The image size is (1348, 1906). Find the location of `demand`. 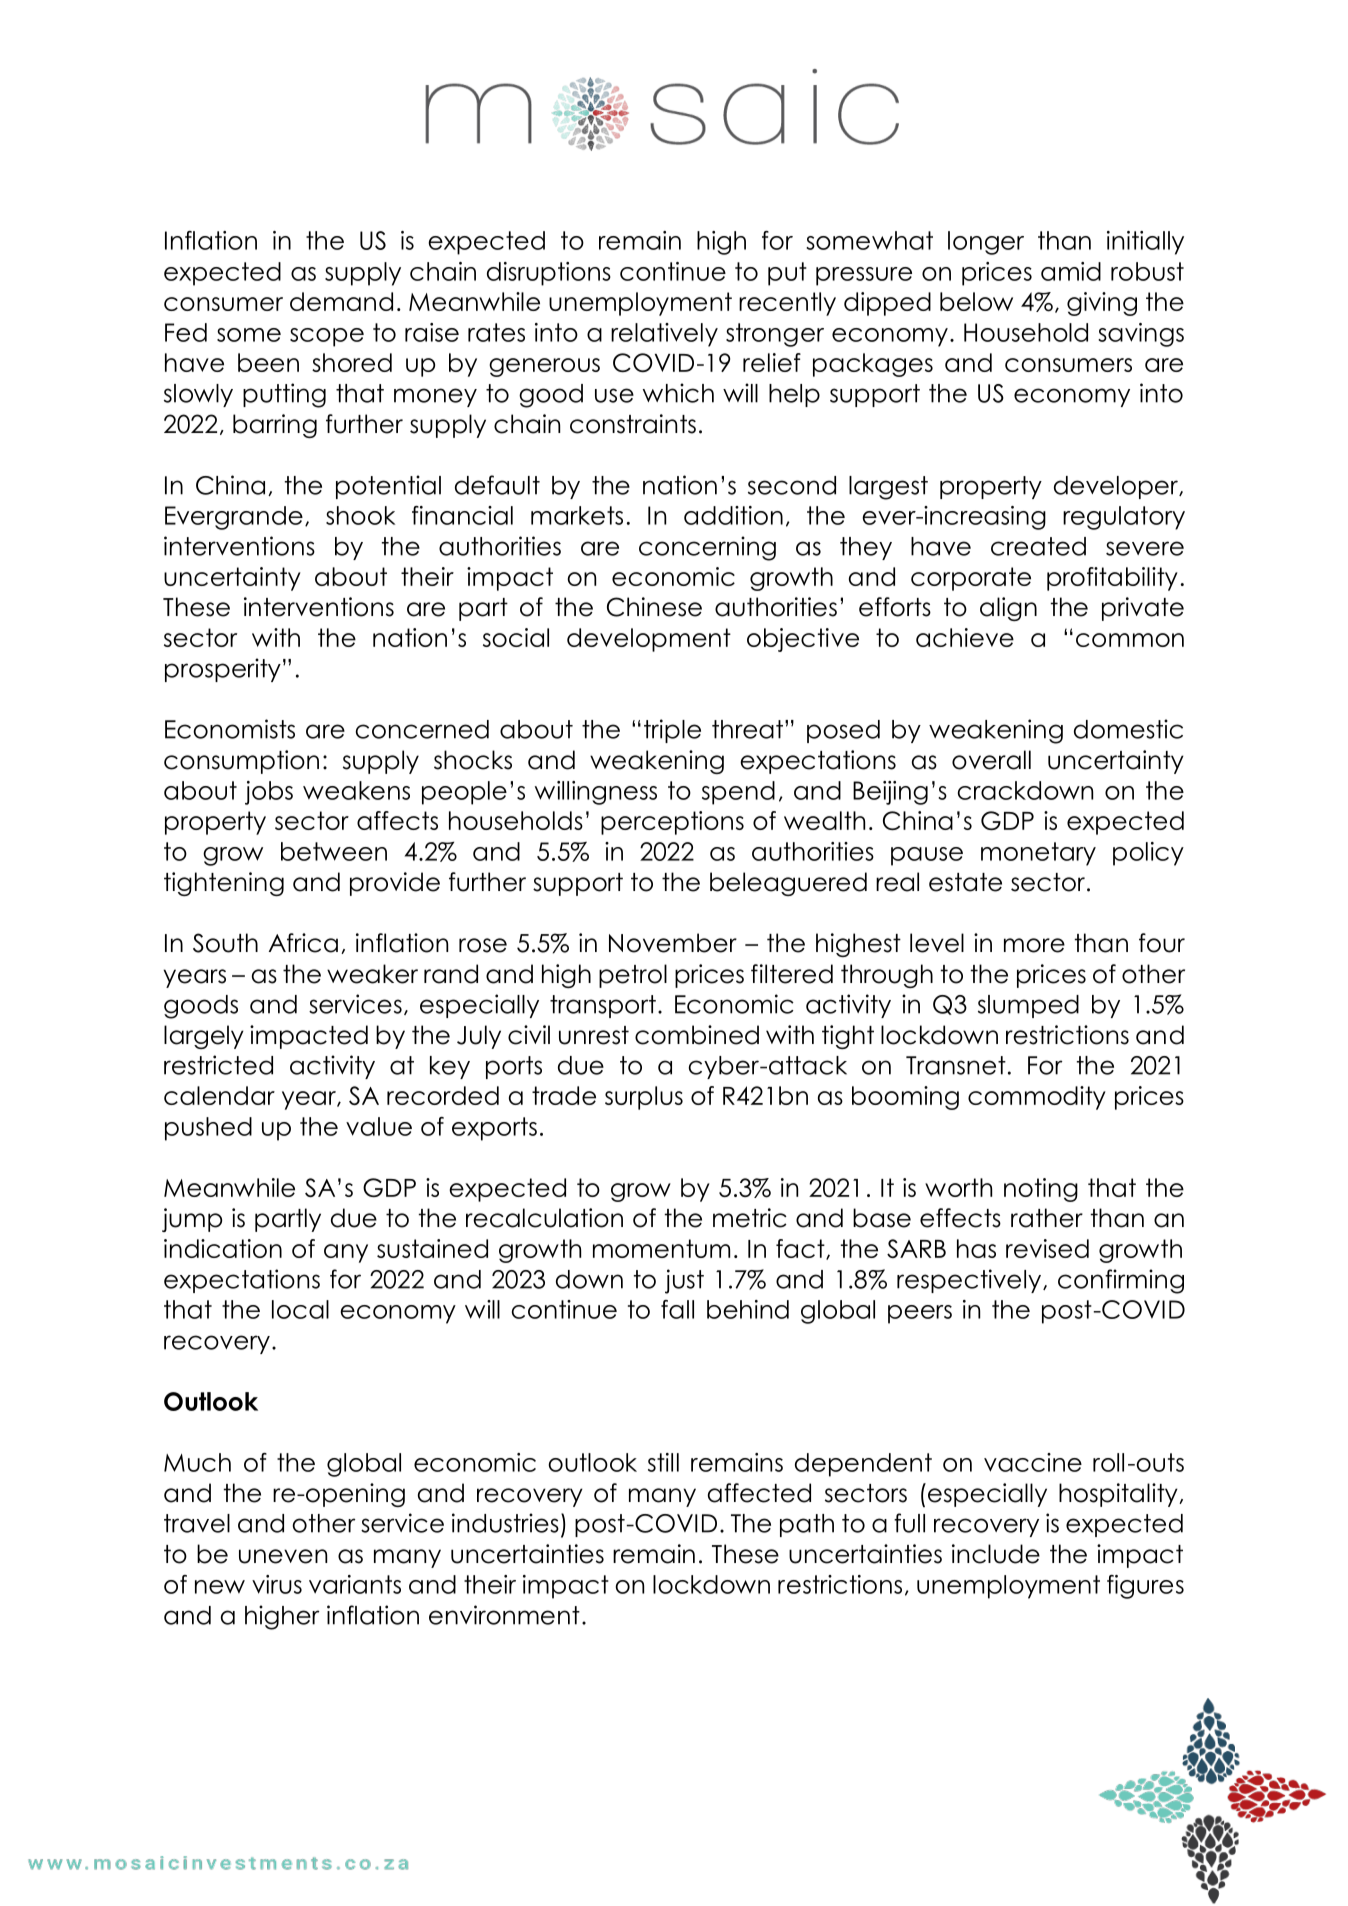

demand is located at coordinates (341, 301).
